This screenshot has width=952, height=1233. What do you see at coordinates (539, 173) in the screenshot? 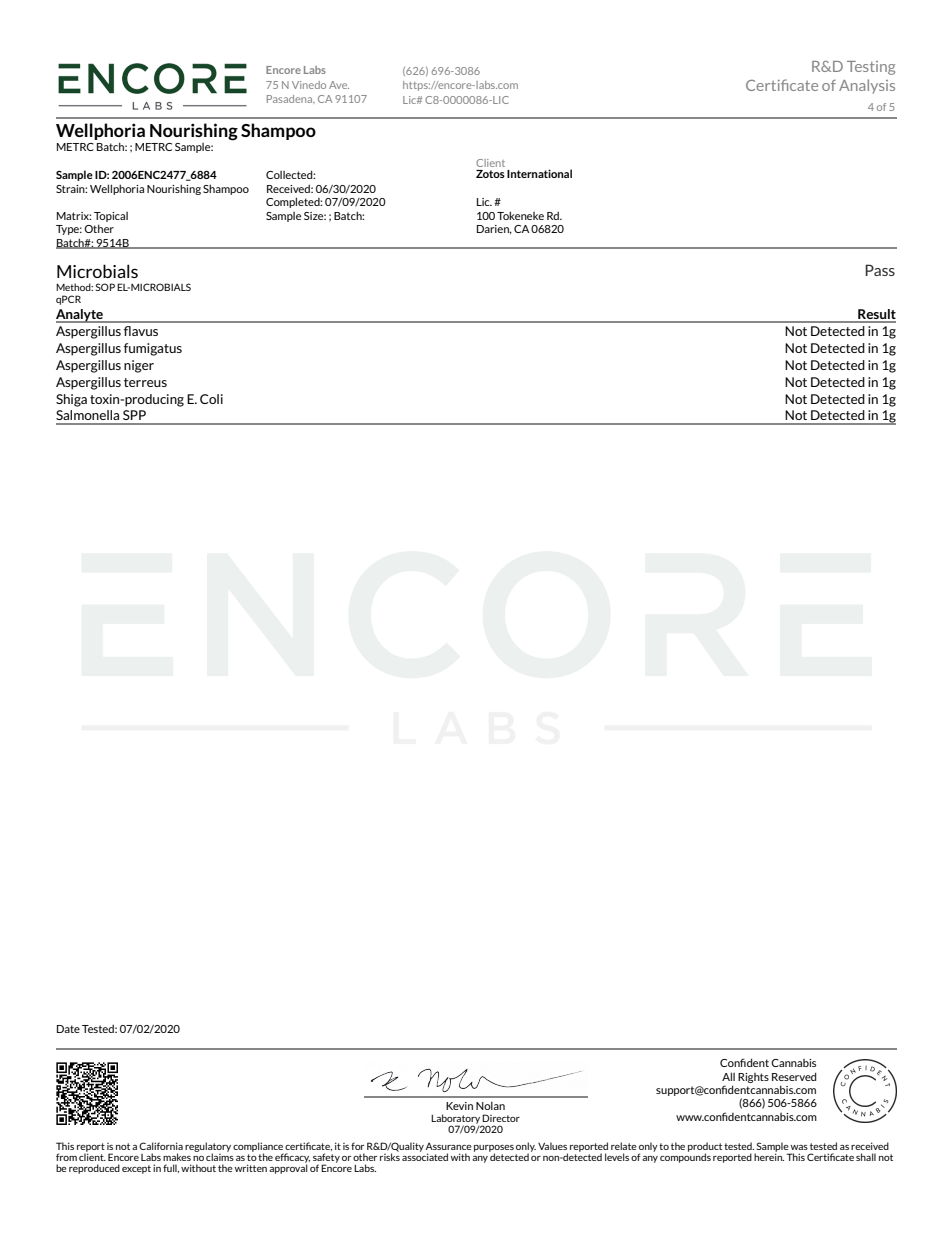
I see `International` at bounding box center [539, 173].
